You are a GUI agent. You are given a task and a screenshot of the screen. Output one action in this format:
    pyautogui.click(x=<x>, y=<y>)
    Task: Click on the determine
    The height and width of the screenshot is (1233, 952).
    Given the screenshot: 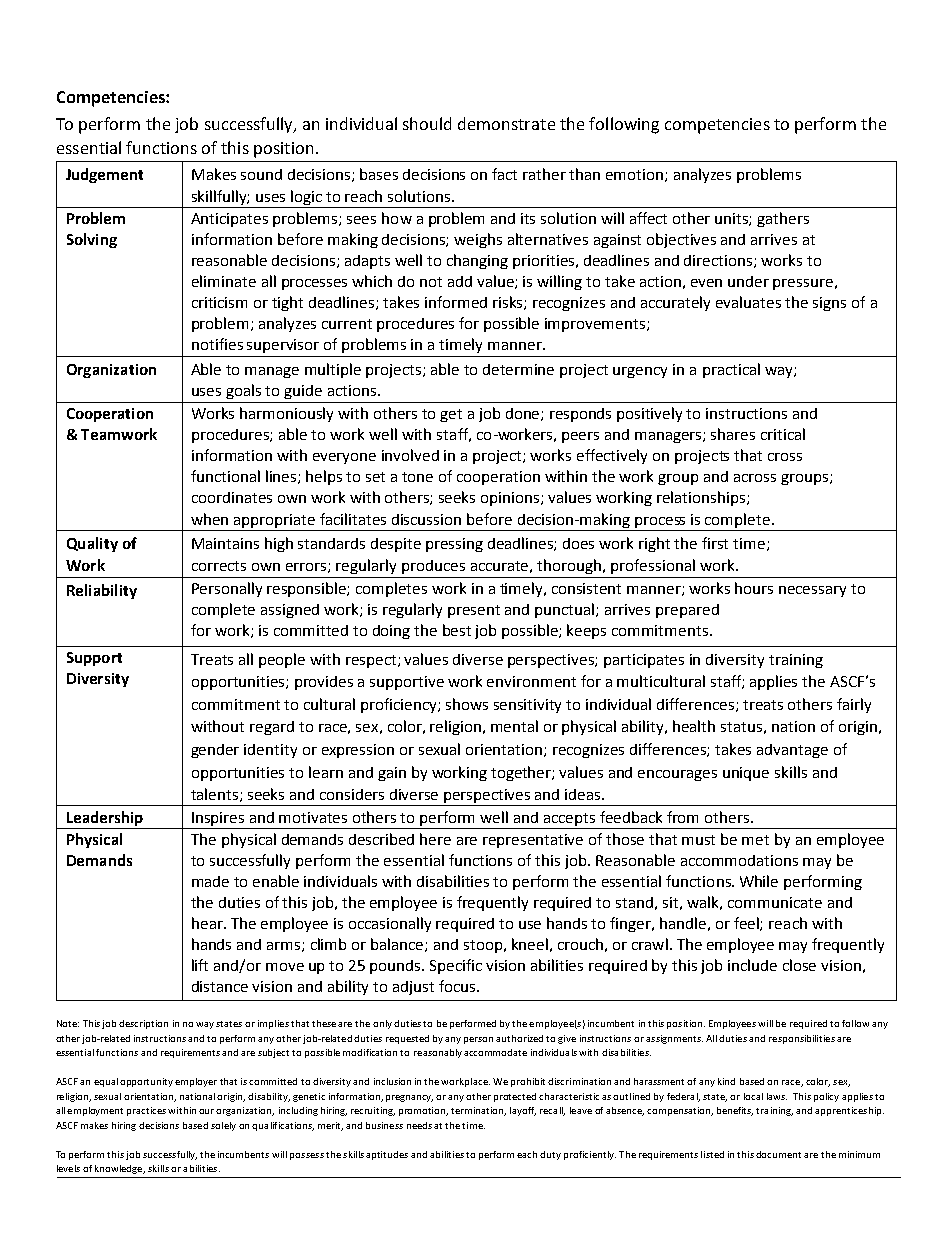 What is the action you would take?
    pyautogui.click(x=518, y=369)
